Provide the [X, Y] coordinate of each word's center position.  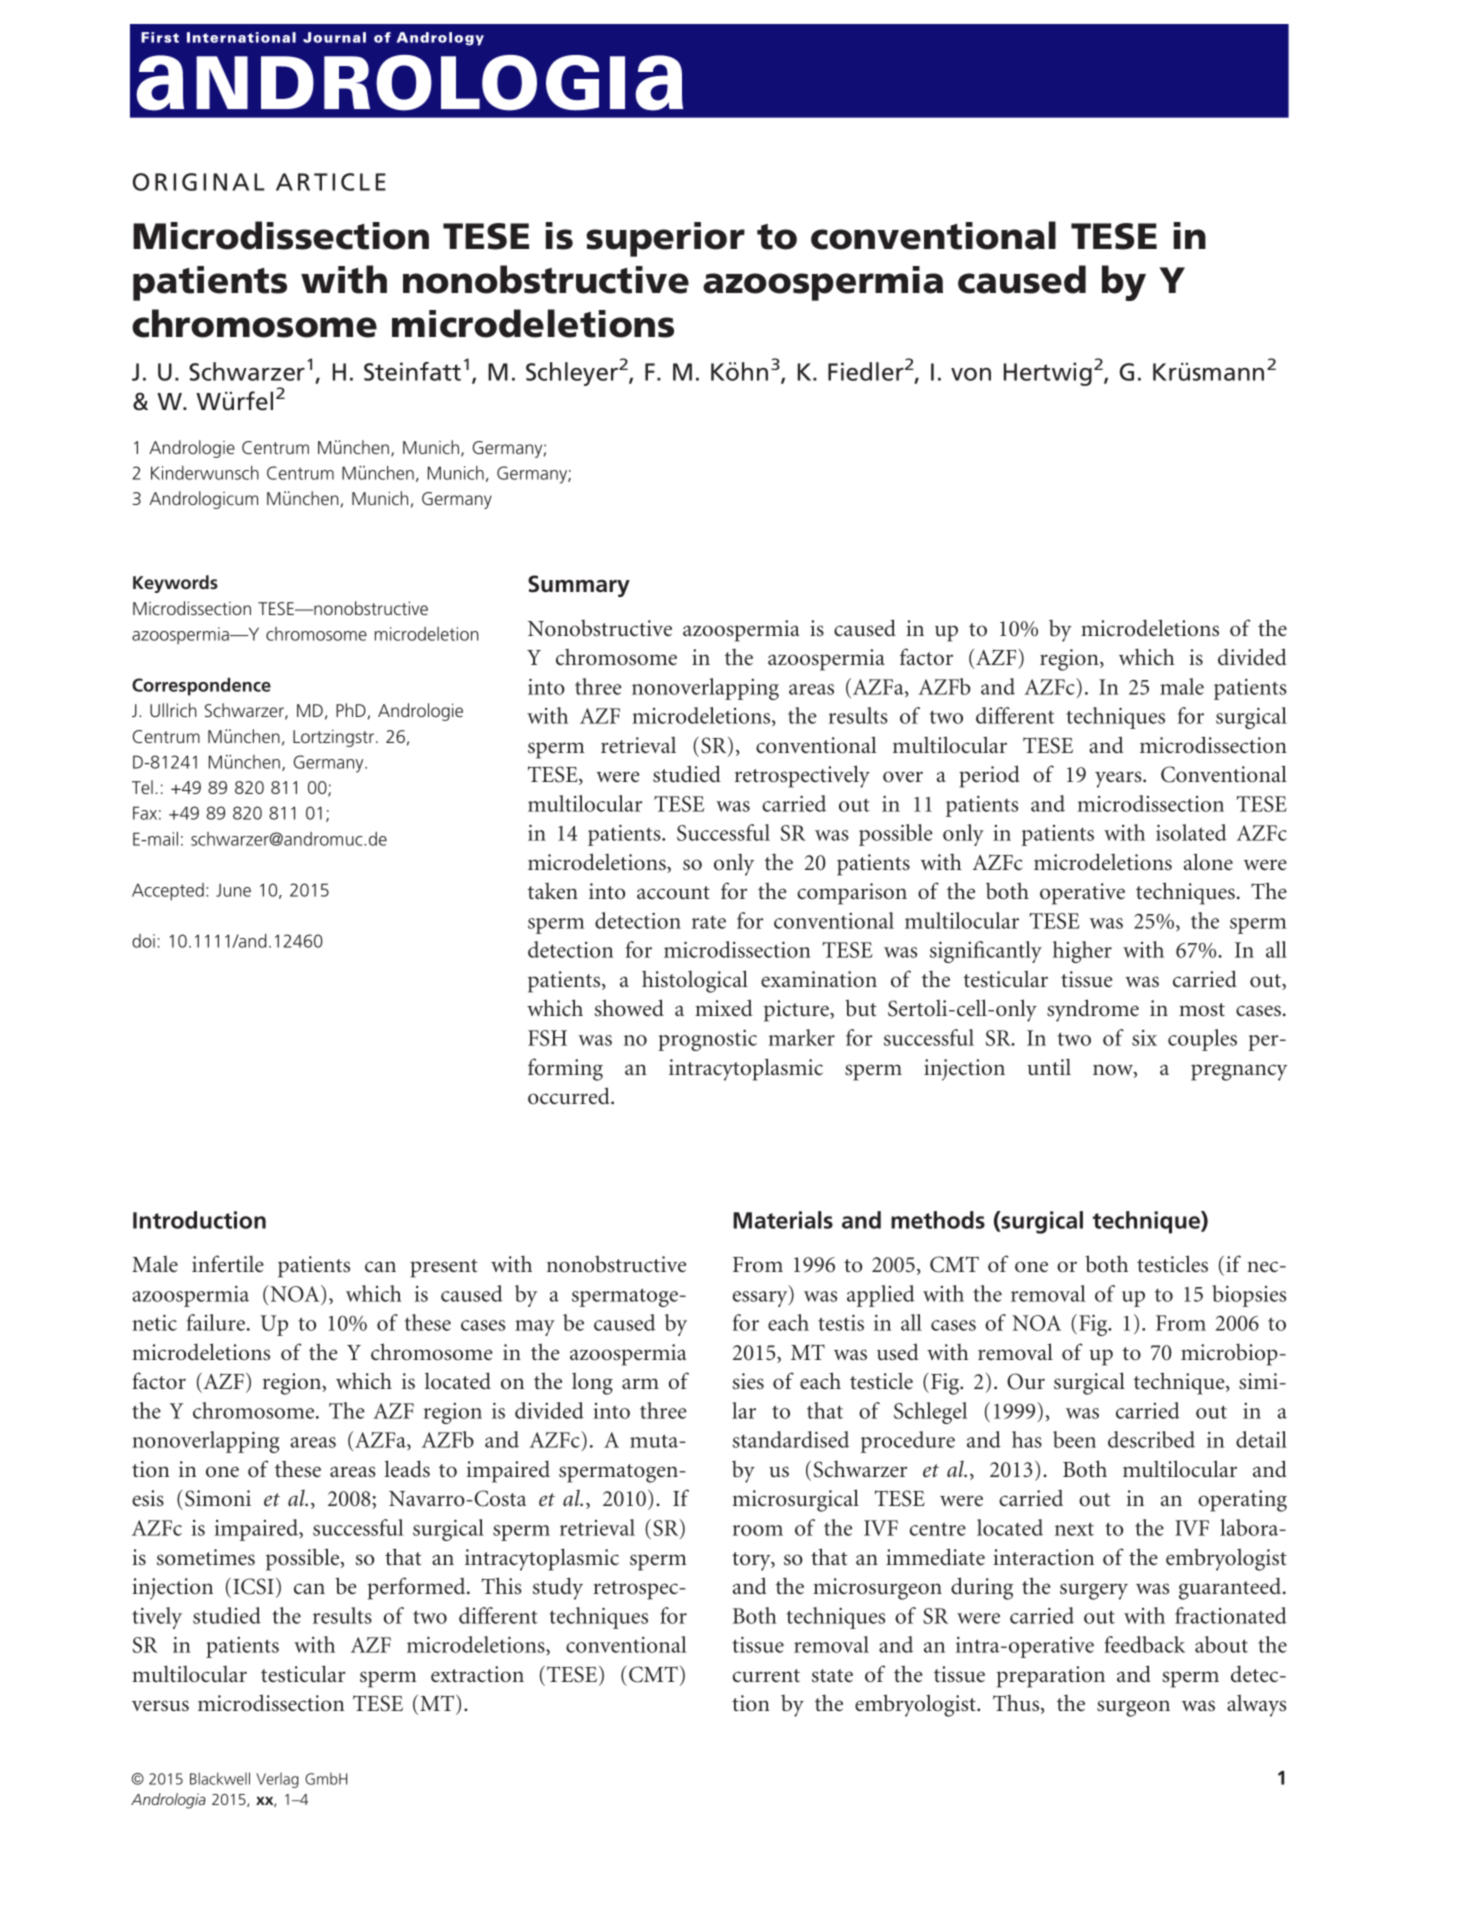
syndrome [1093, 1010]
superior [665, 239]
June [233, 890]
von [971, 374]
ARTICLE [331, 182]
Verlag [277, 1780]
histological [695, 981]
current [766, 1676]
